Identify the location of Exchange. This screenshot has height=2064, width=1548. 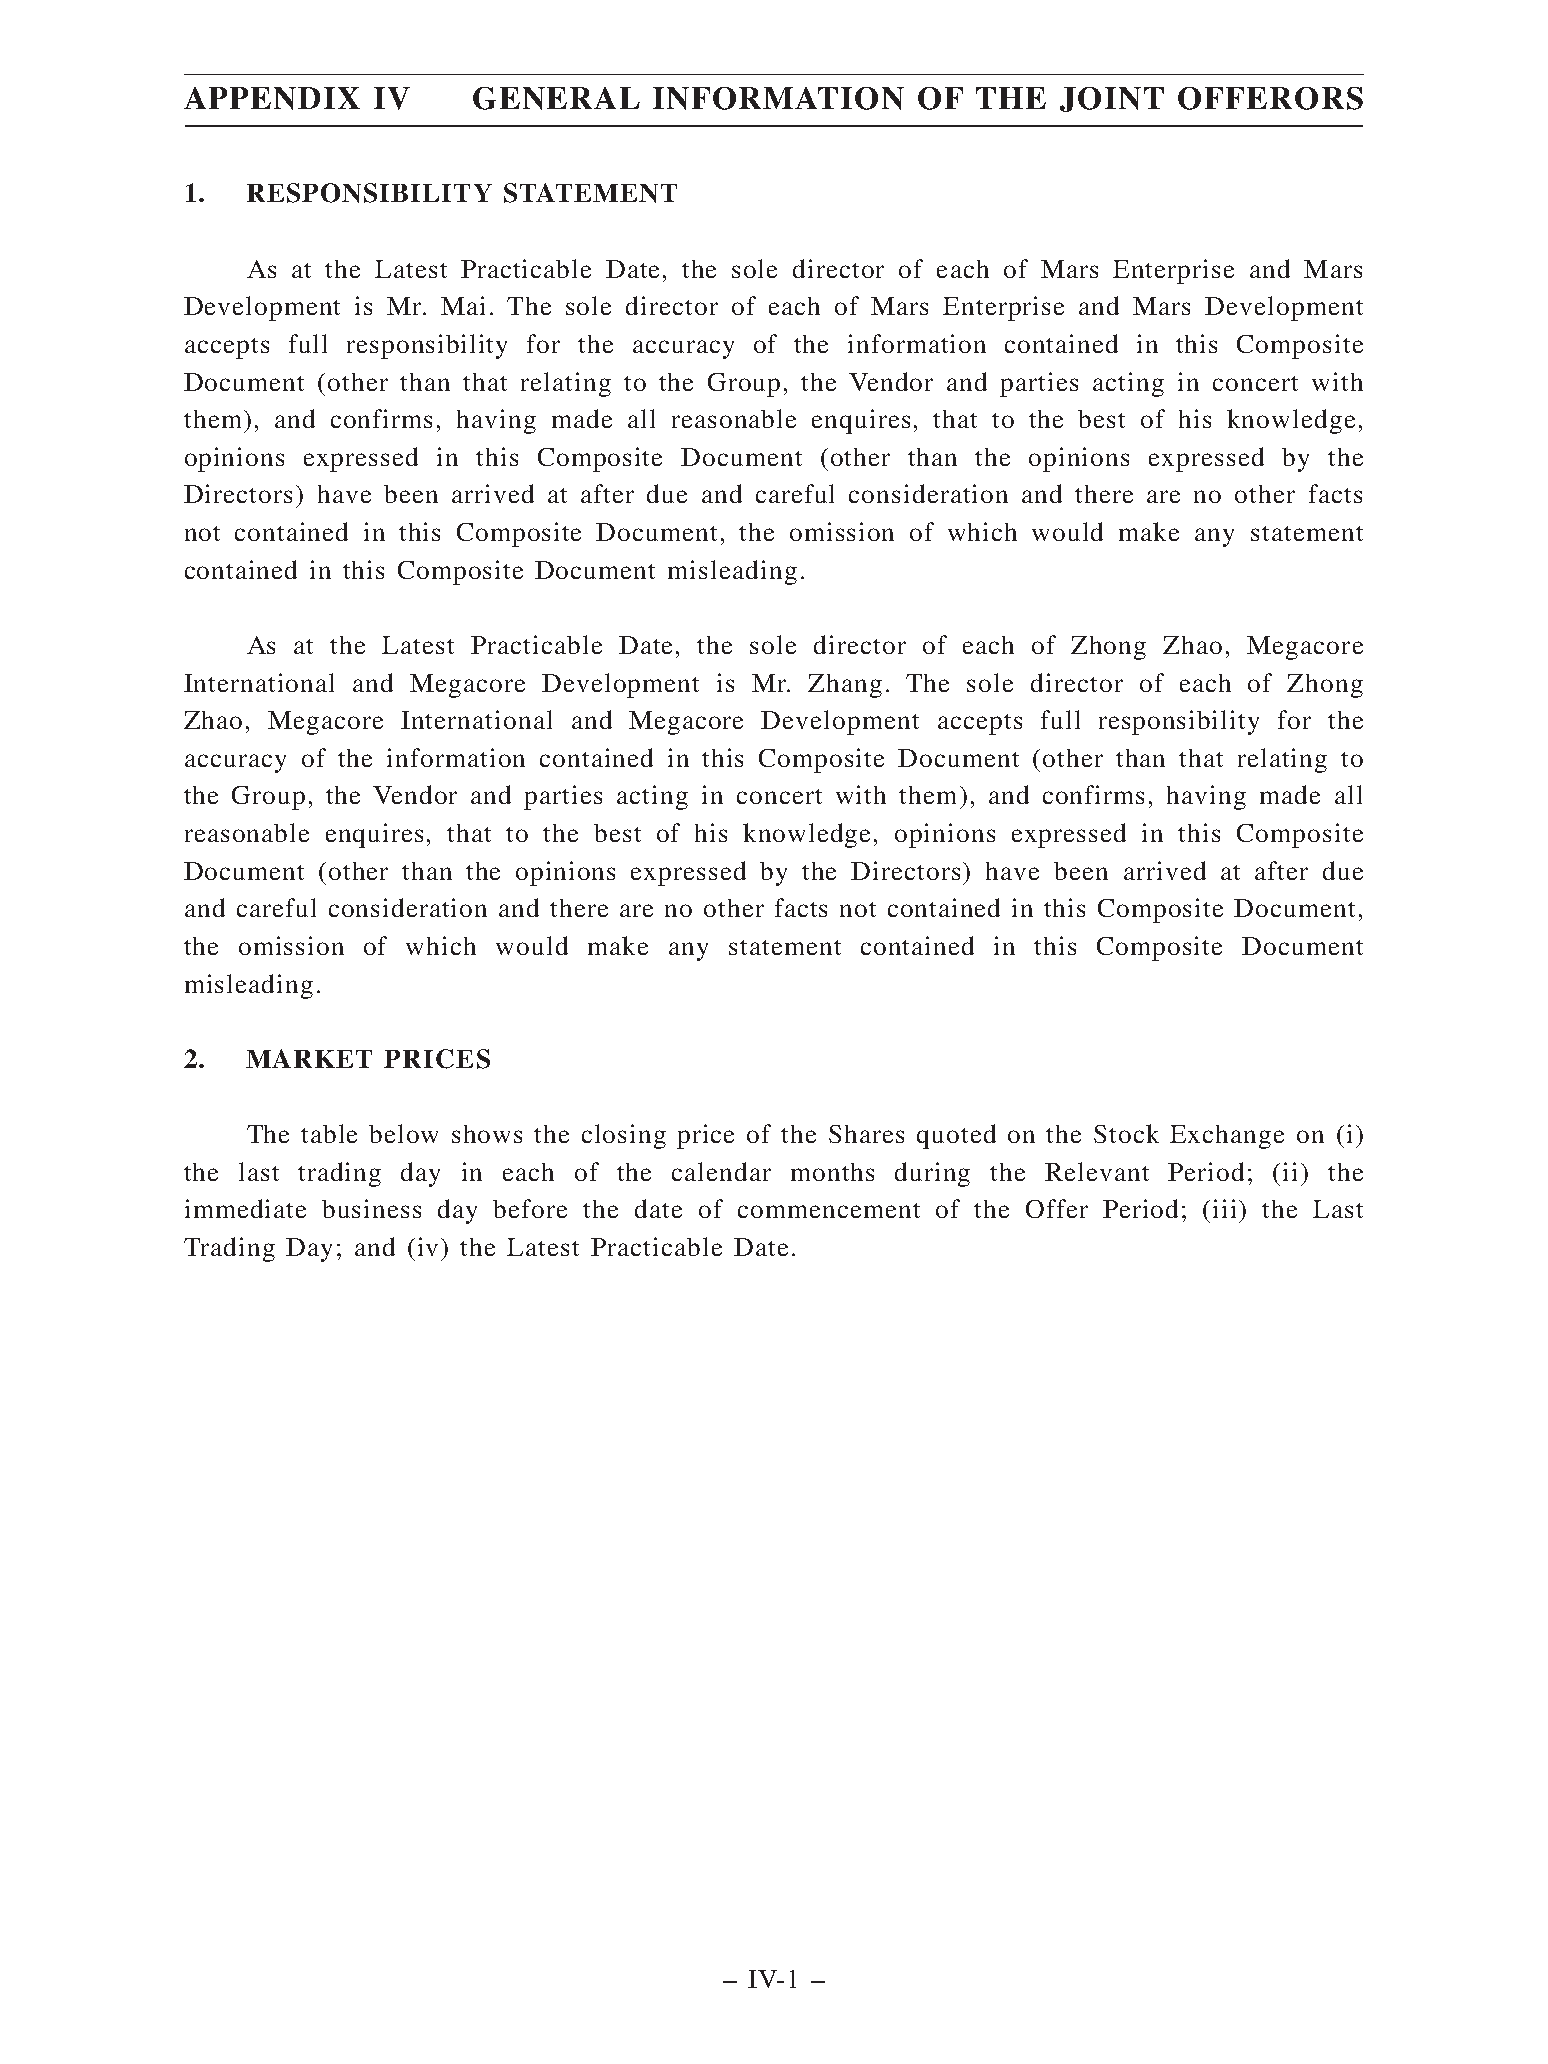
(1227, 1137).
